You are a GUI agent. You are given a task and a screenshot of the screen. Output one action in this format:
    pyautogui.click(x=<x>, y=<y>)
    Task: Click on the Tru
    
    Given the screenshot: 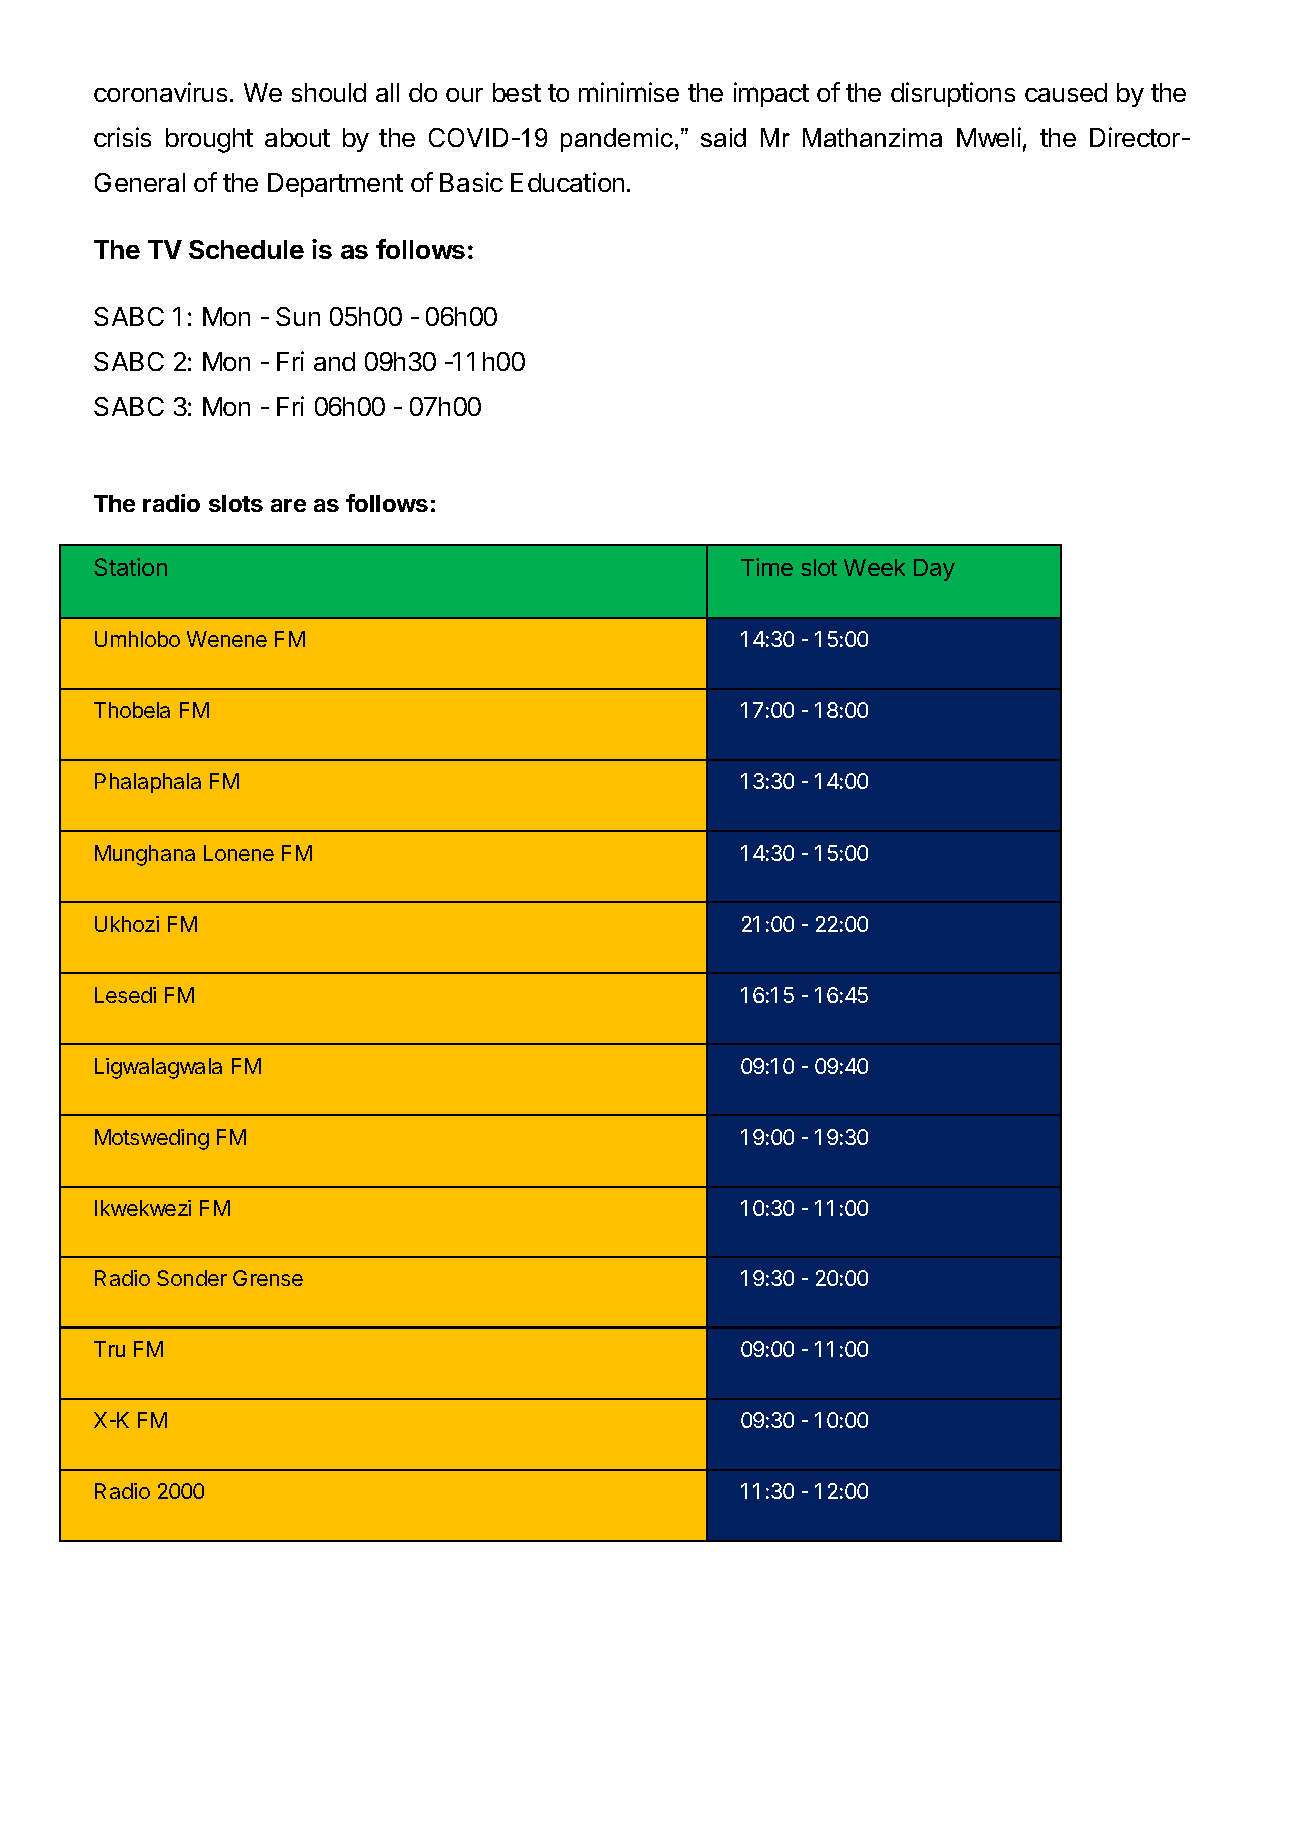 What is the action you would take?
    pyautogui.click(x=109, y=1349)
